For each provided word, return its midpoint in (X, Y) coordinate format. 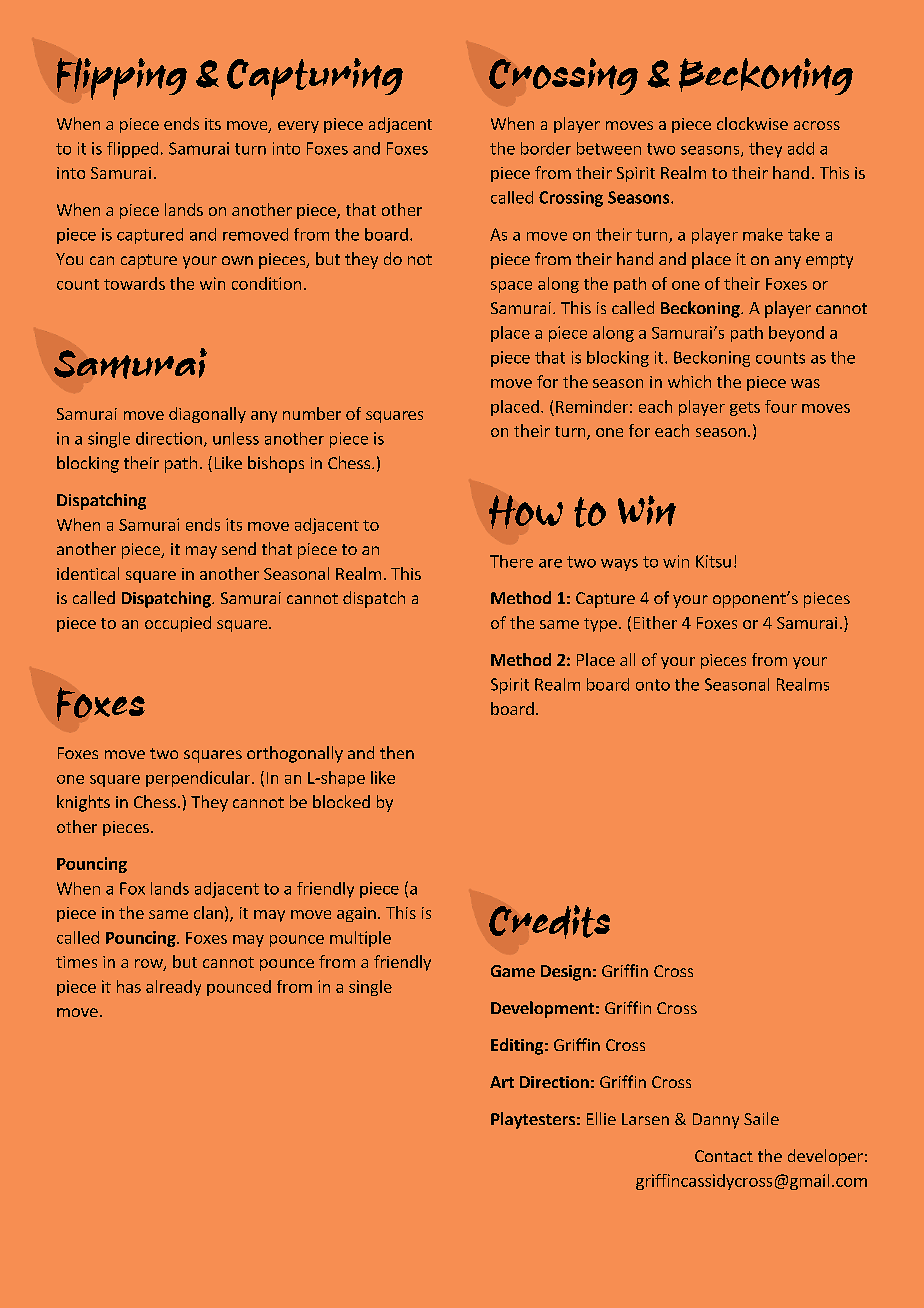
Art (502, 1082)
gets (745, 409)
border (546, 148)
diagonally (207, 415)
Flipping (122, 79)
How (526, 512)
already (173, 988)
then (397, 752)
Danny (716, 1121)
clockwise (752, 123)
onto (653, 685)
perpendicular (199, 779)
